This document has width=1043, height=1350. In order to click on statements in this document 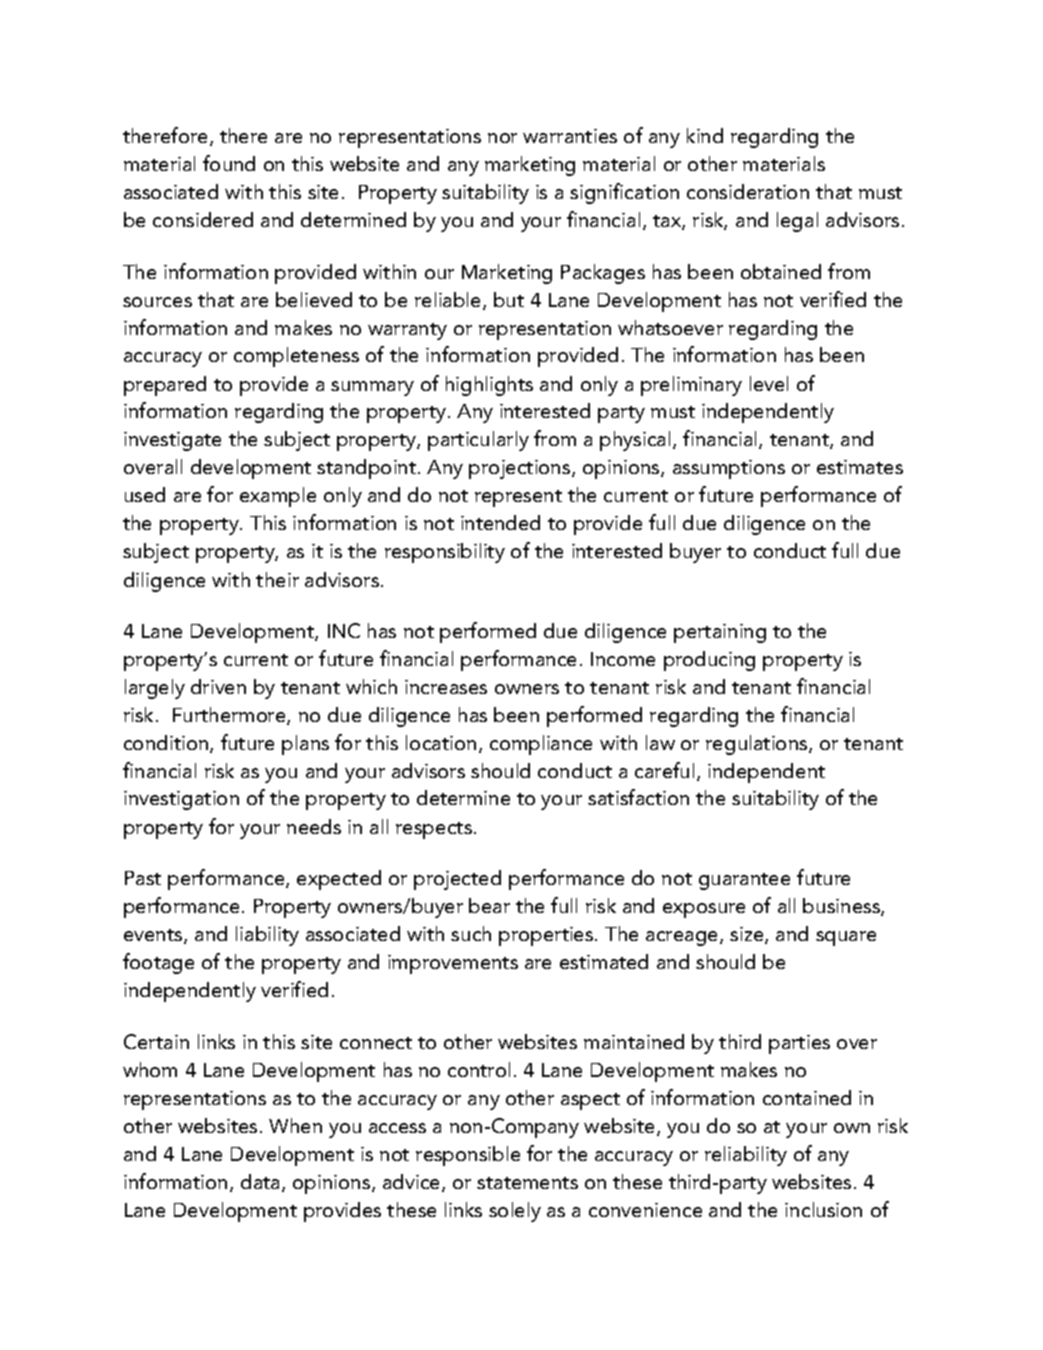, I will do `click(527, 1183)`.
